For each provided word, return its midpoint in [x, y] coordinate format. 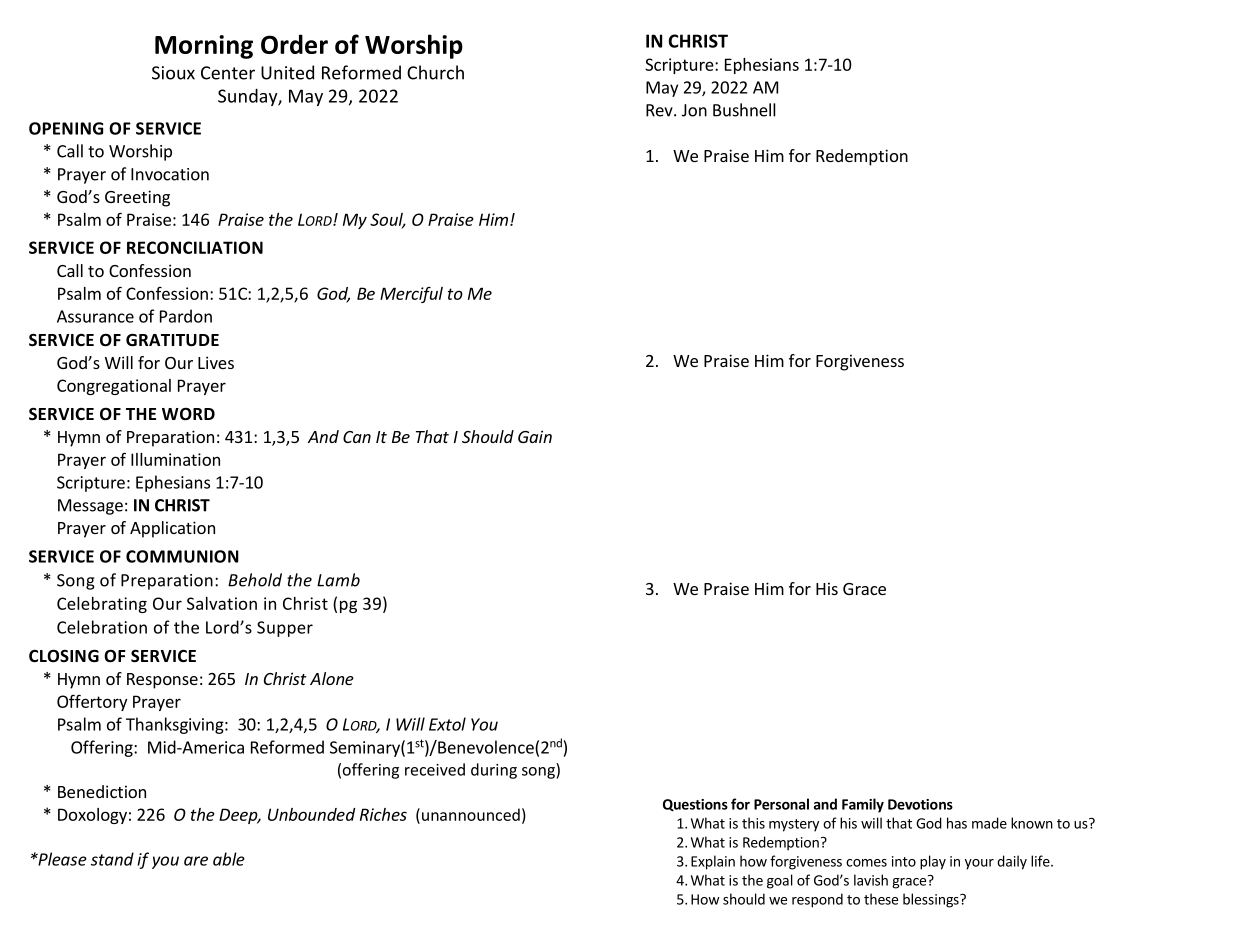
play [933, 862]
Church [435, 72]
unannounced [471, 814]
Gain [535, 436]
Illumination [175, 459]
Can [357, 437]
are [196, 861]
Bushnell [744, 110]
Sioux [173, 73]
